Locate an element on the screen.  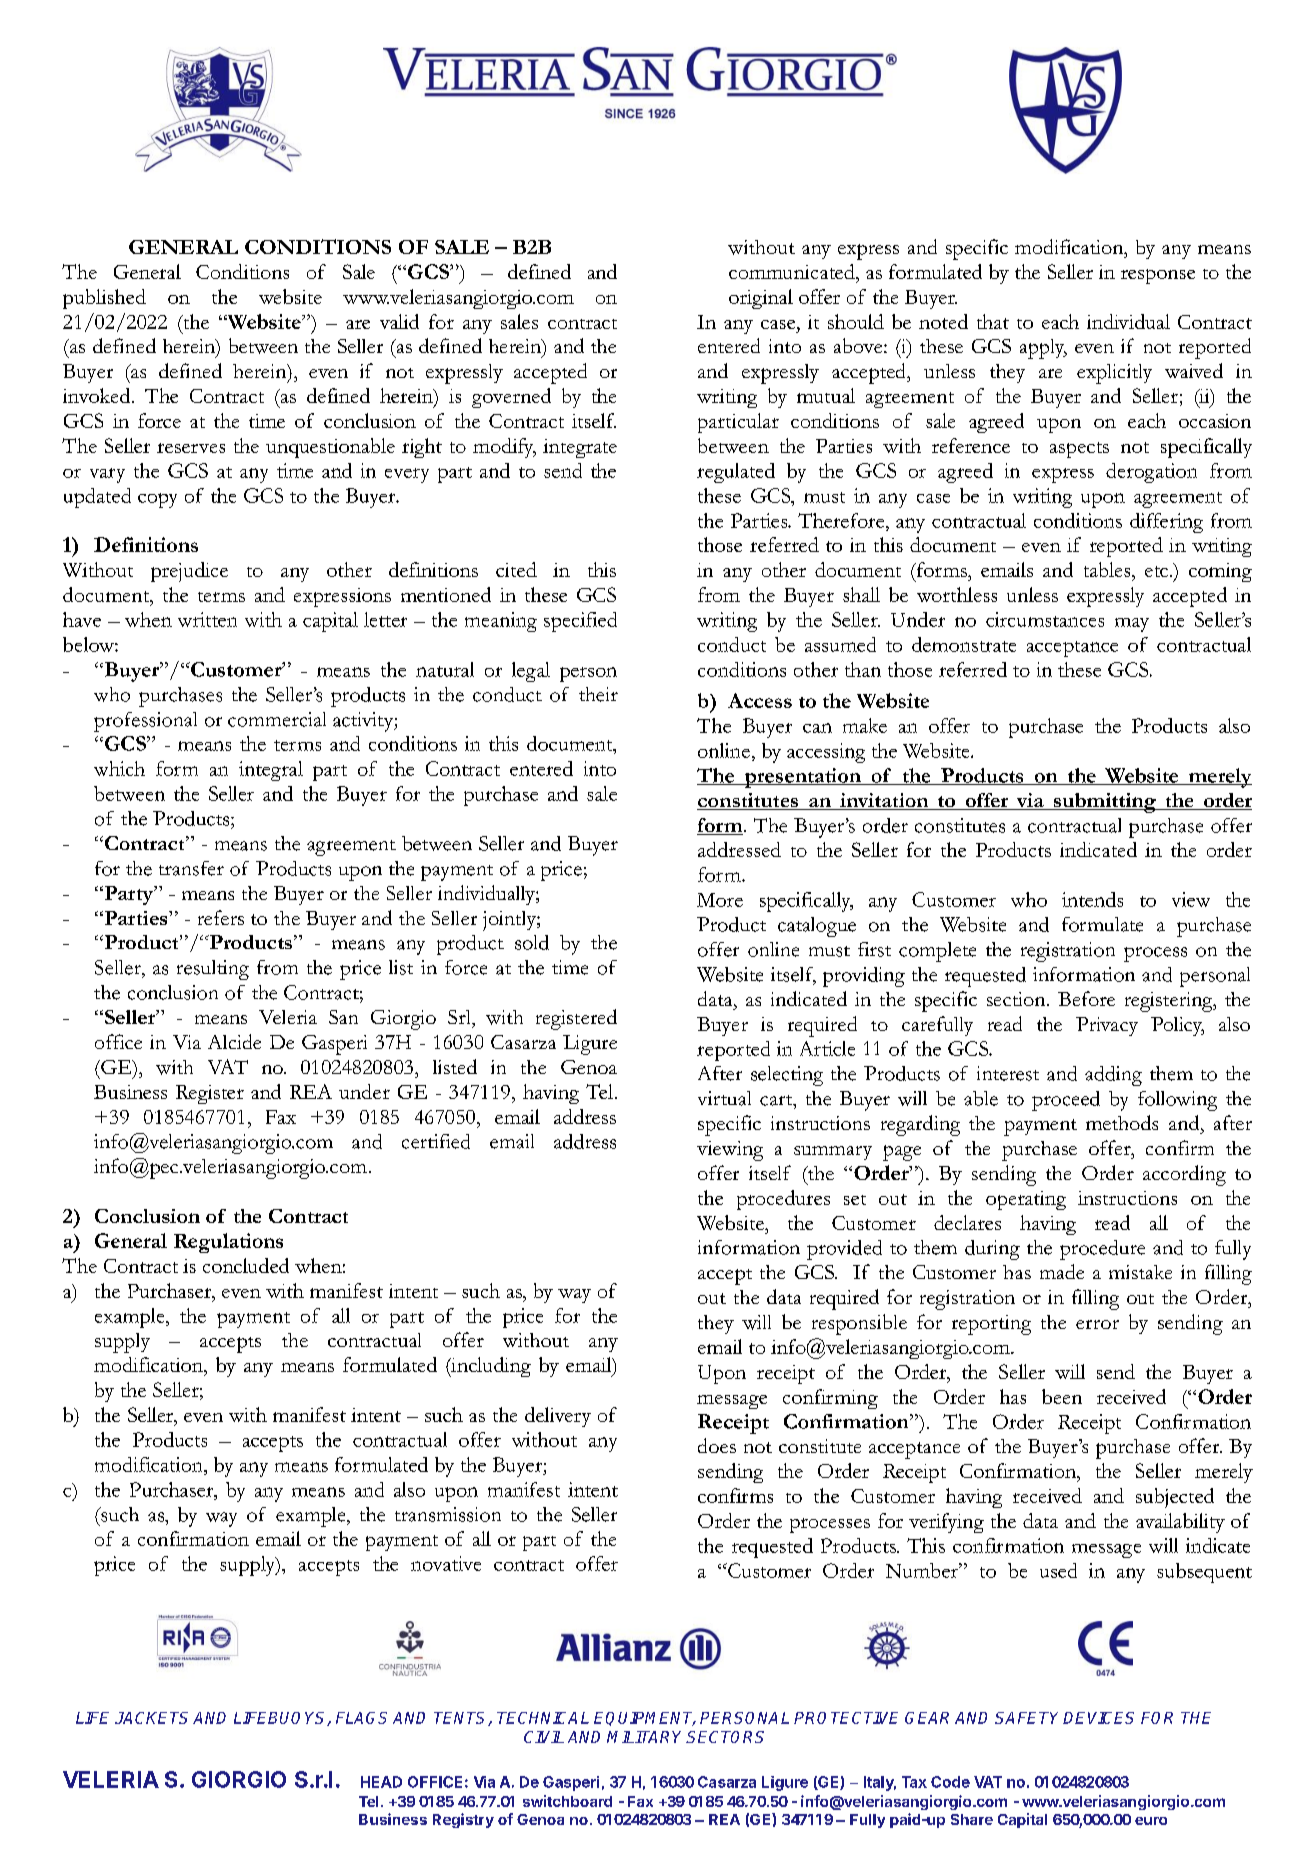
original is located at coordinates (761, 299).
